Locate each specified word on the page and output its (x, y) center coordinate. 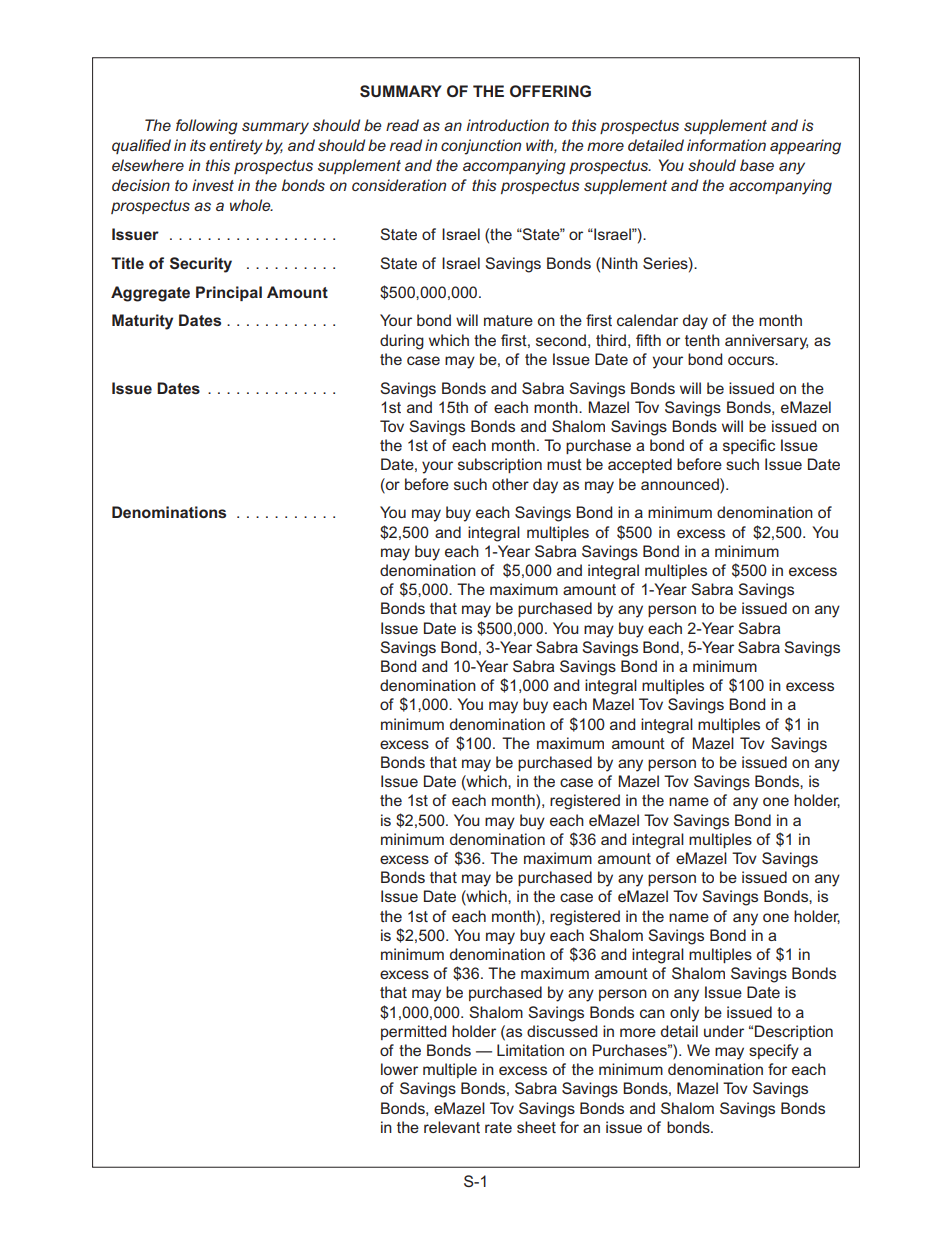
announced (681, 484)
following (207, 127)
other (510, 484)
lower (399, 1069)
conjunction (481, 147)
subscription (500, 465)
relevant (452, 1127)
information (726, 145)
